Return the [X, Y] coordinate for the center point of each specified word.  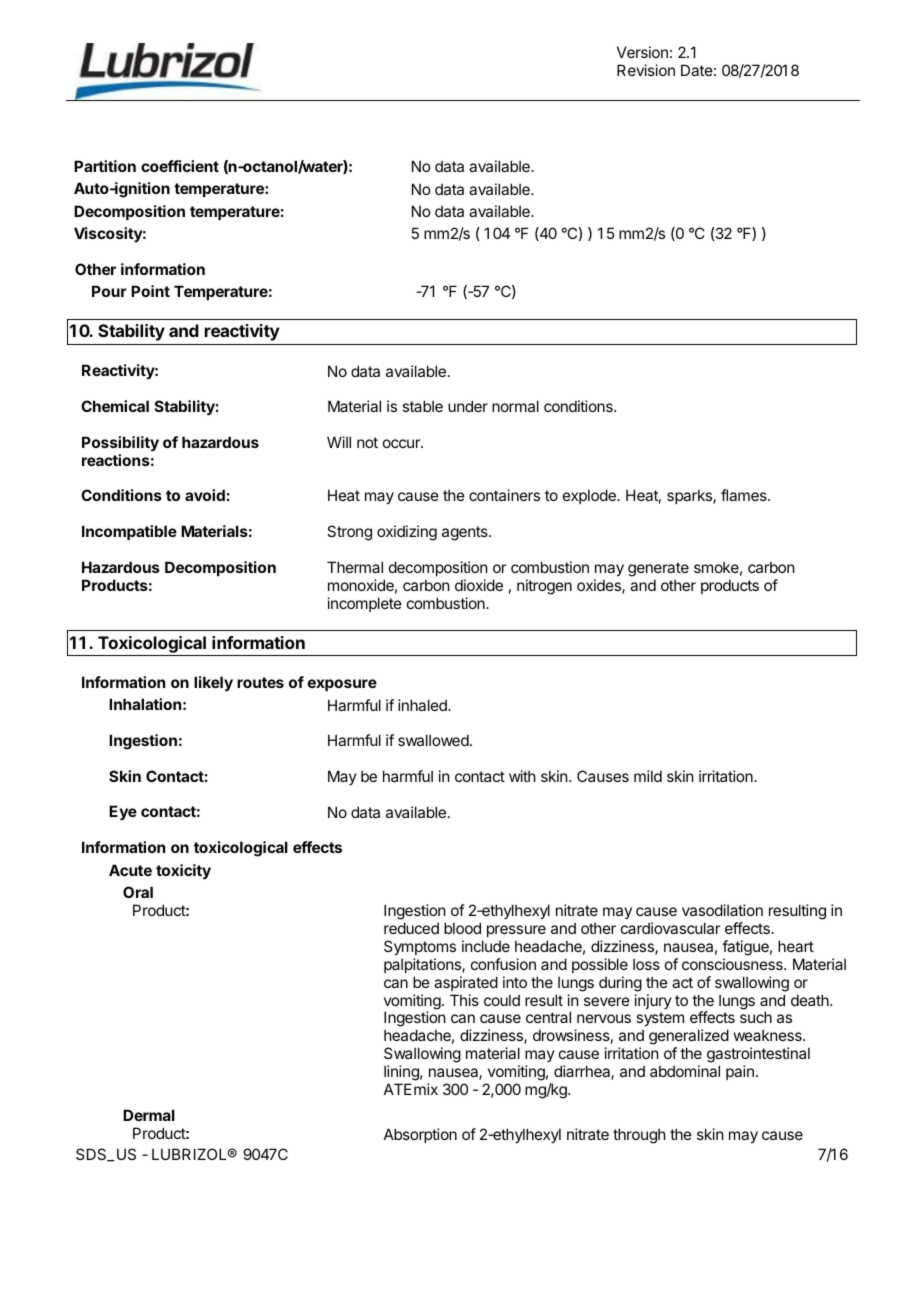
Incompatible [129, 532]
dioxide [479, 585]
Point [150, 291]
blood [462, 928]
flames [745, 495]
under [468, 406]
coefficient [180, 166]
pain [740, 1072]
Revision [646, 70]
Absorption [420, 1135]
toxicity [183, 871]
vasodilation [722, 910]
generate [658, 569]
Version [642, 52]
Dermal [149, 1115]
